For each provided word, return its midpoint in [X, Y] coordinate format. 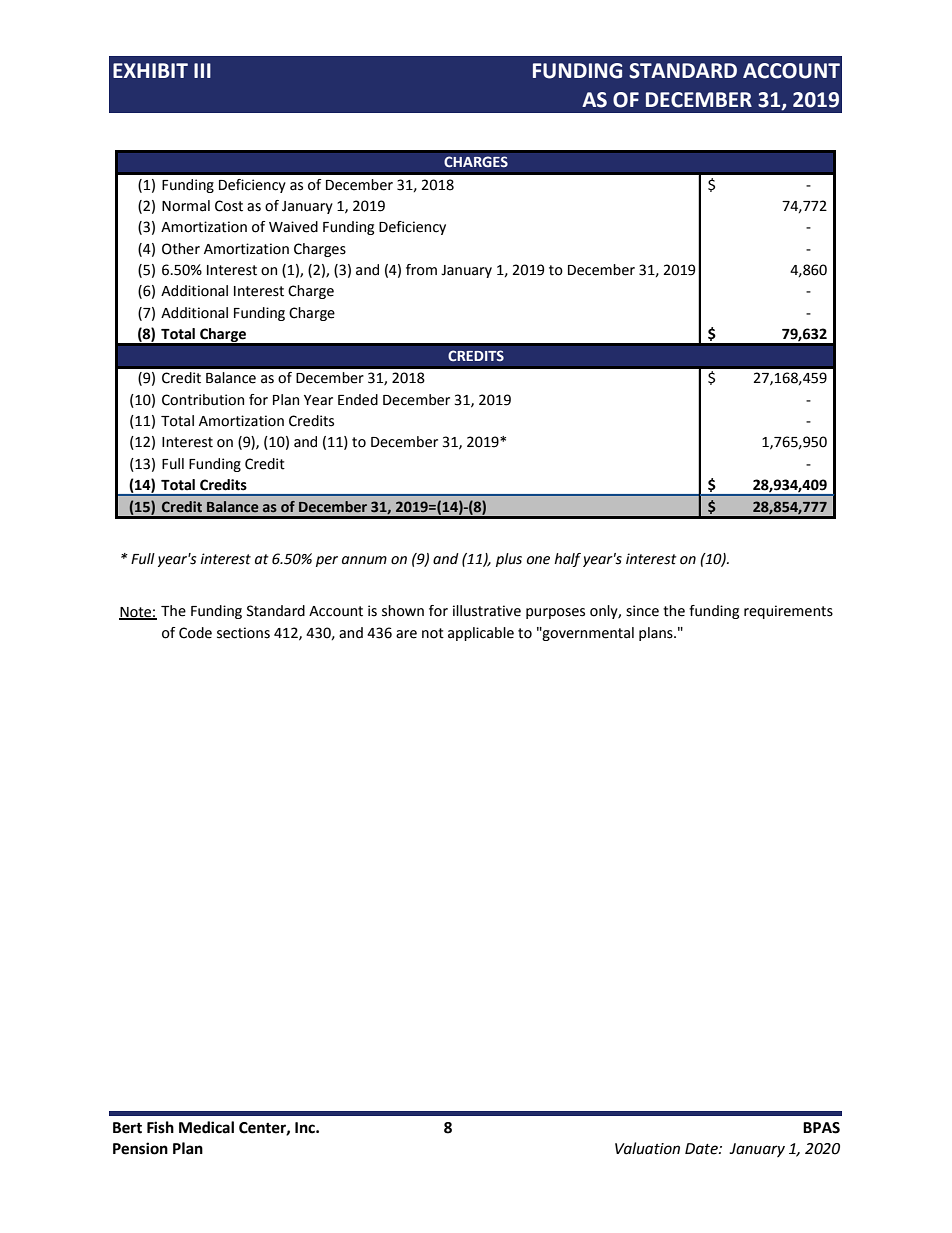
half [567, 560]
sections [243, 633]
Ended [358, 400]
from [421, 270]
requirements [788, 612]
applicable [481, 634]
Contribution [203, 400]
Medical [206, 1127]
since [642, 611]
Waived [293, 227]
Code [195, 633]
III [202, 70]
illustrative [487, 611]
